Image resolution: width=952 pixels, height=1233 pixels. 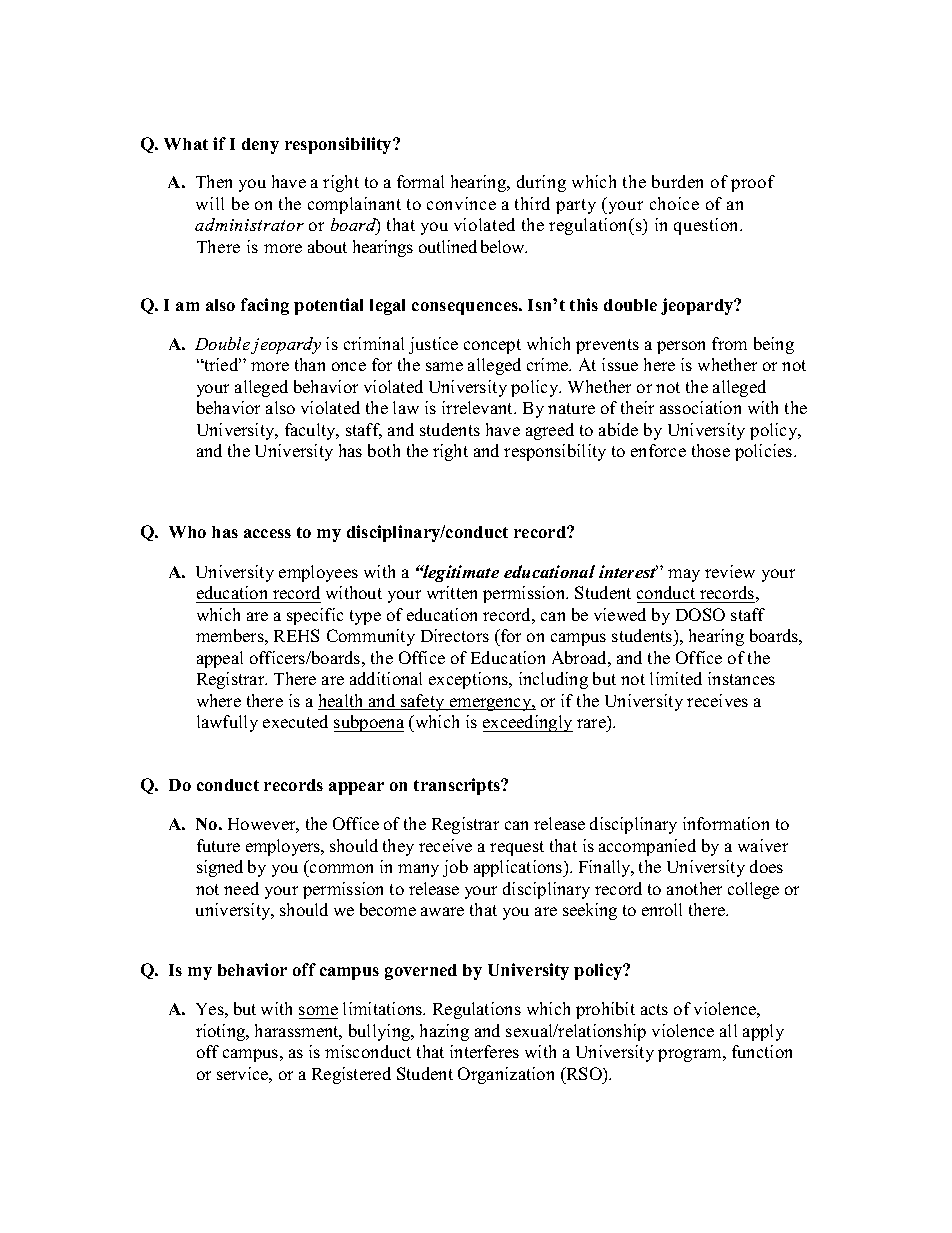 What do you see at coordinates (260, 146) in the image?
I see `deny` at bounding box center [260, 146].
